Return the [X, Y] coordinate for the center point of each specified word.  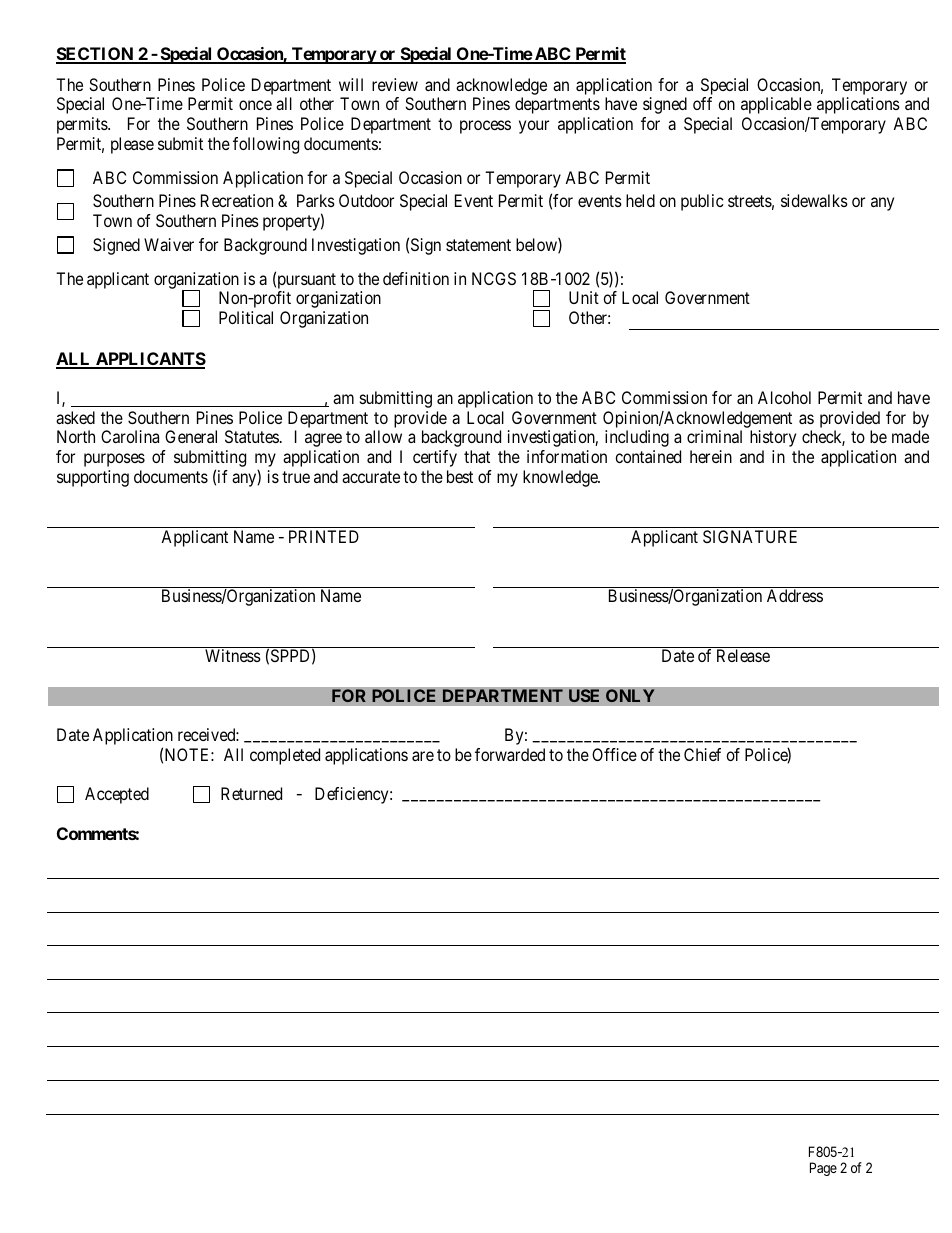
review [395, 84]
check [823, 438]
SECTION [96, 55]
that [477, 456]
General [191, 436]
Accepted [117, 795]
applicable [776, 105]
